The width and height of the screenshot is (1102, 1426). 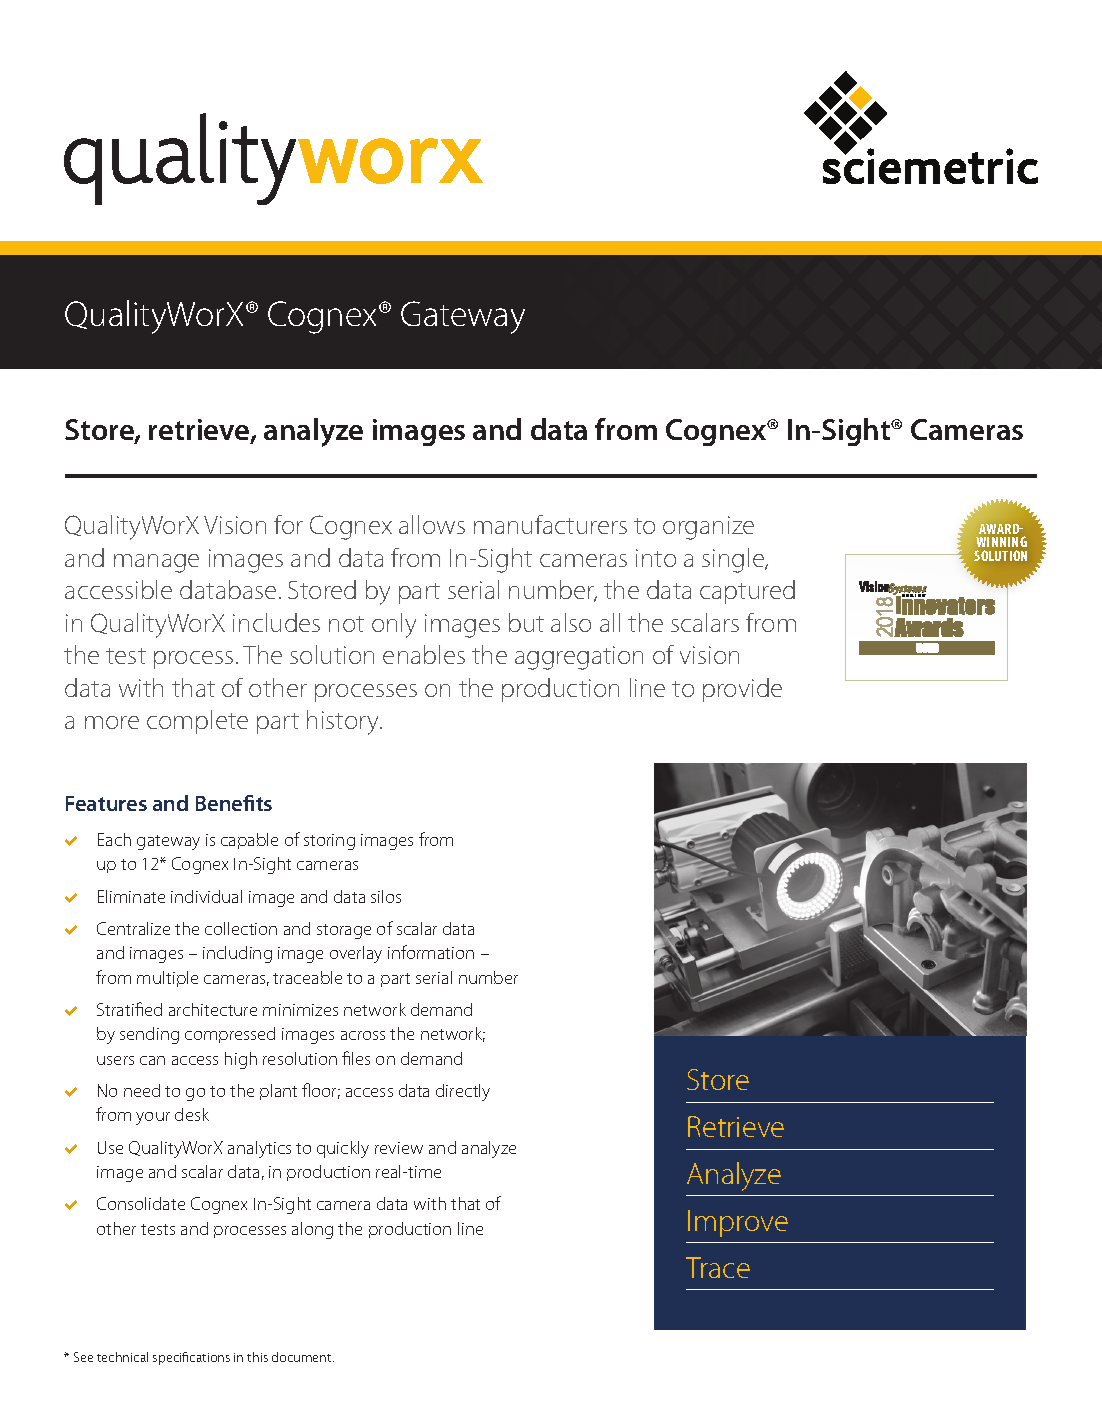 I want to click on allows, so click(x=432, y=524).
